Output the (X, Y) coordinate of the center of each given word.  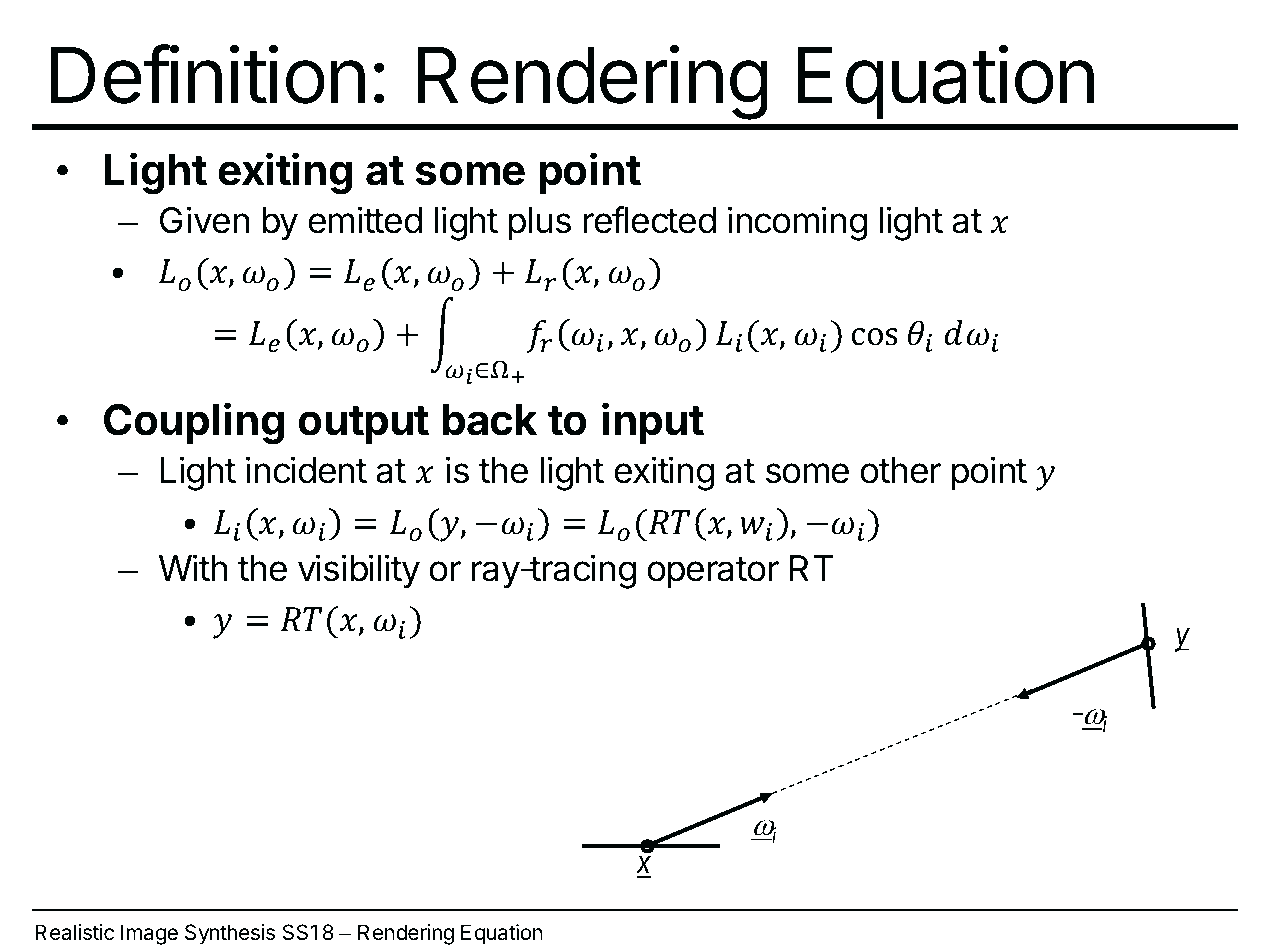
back (489, 420)
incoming (797, 223)
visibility (359, 571)
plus (539, 224)
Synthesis (230, 934)
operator (713, 573)
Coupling (194, 423)
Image (149, 934)
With (193, 568)
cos (875, 337)
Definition (208, 74)
